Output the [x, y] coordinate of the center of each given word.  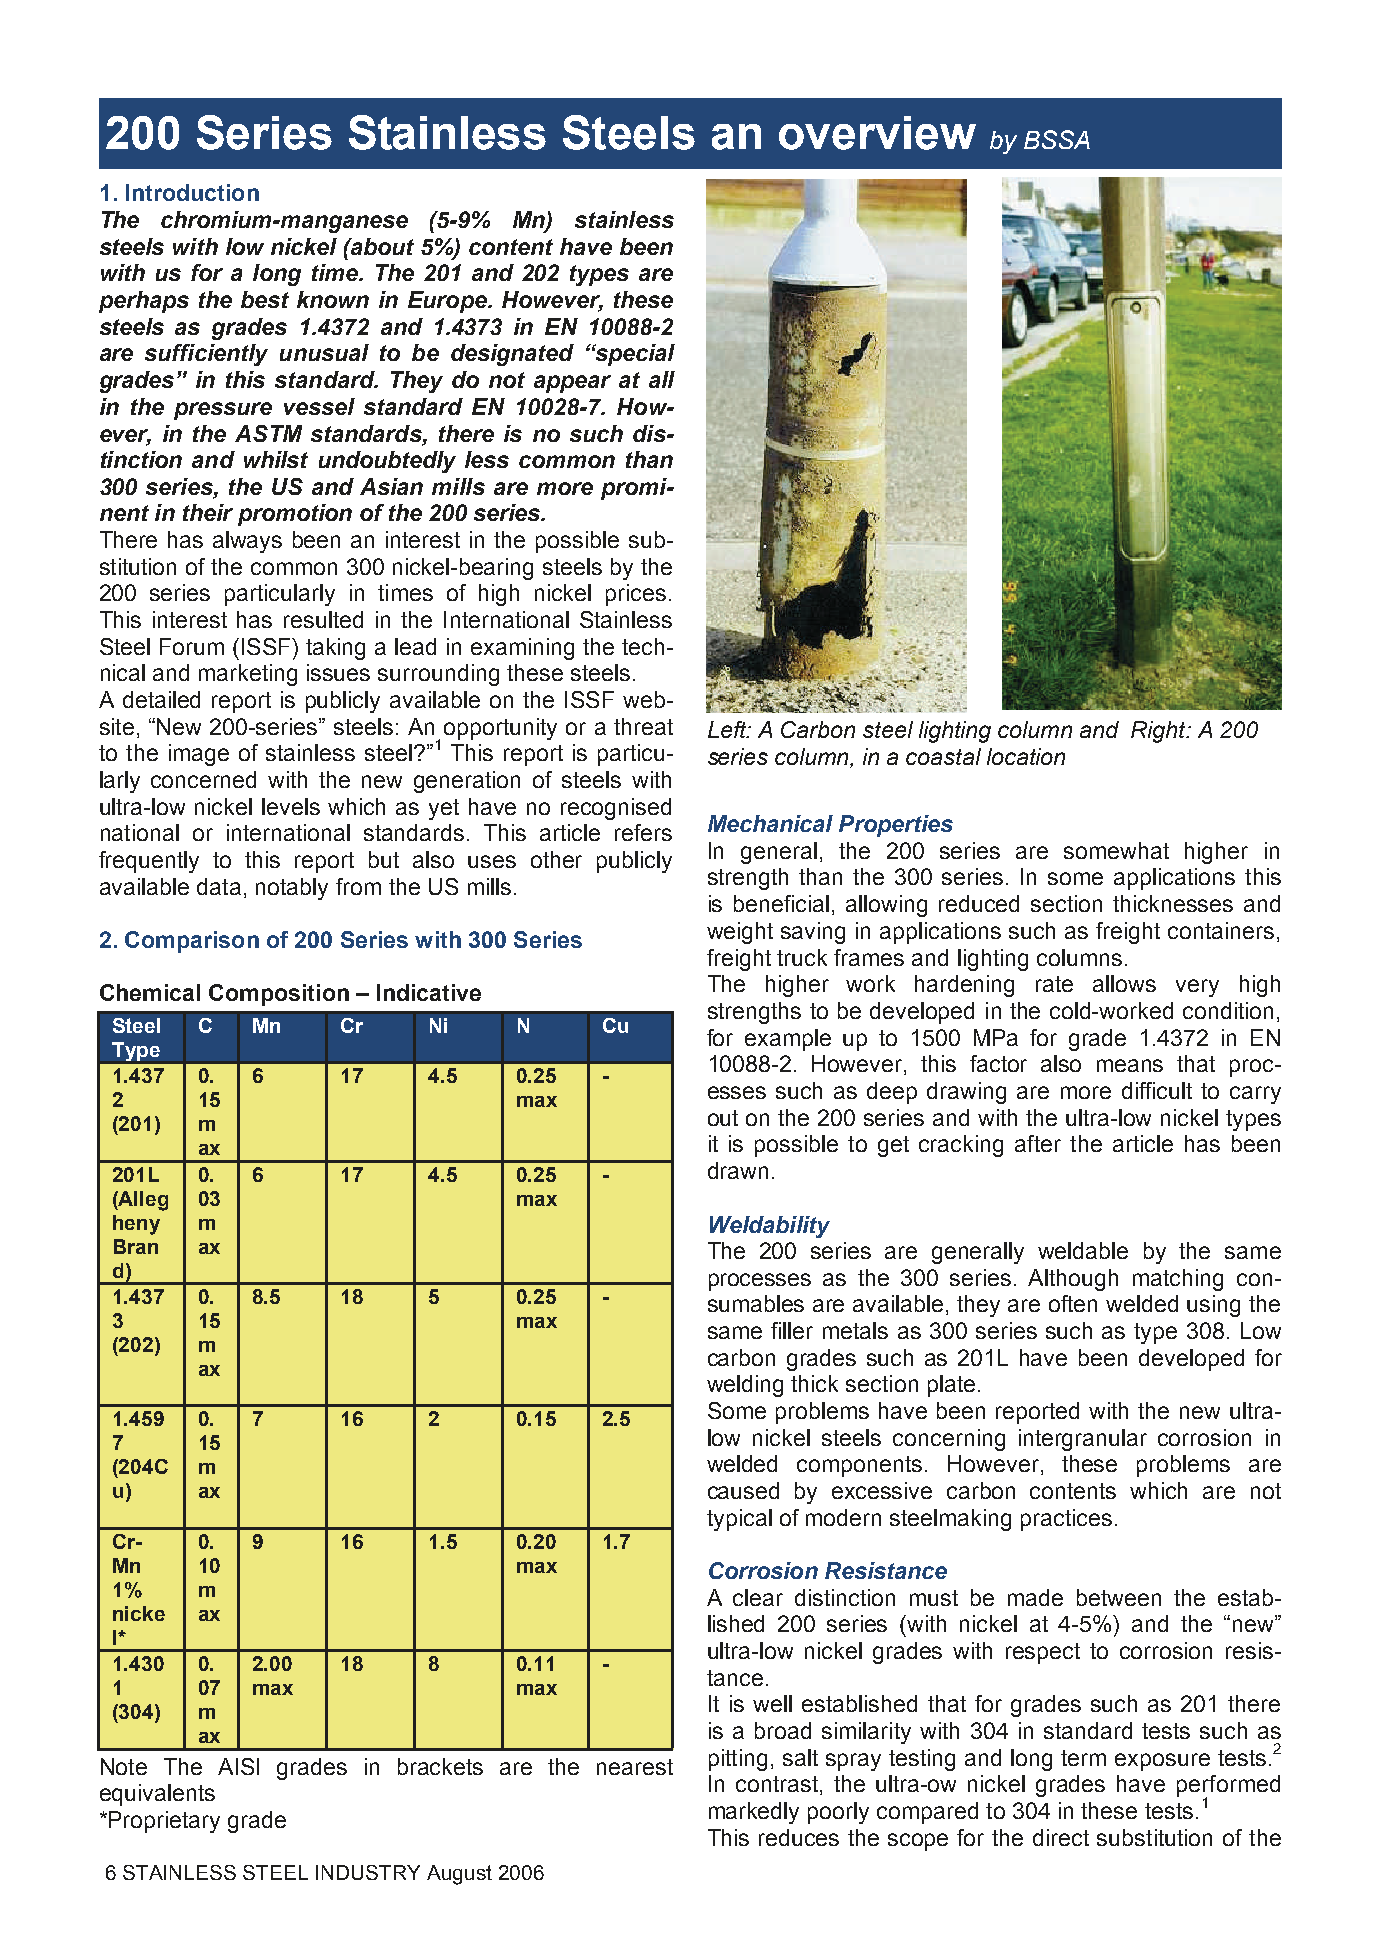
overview [877, 133]
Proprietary [164, 1822]
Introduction [192, 192]
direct [1061, 1837]
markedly [754, 1813]
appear [572, 384]
